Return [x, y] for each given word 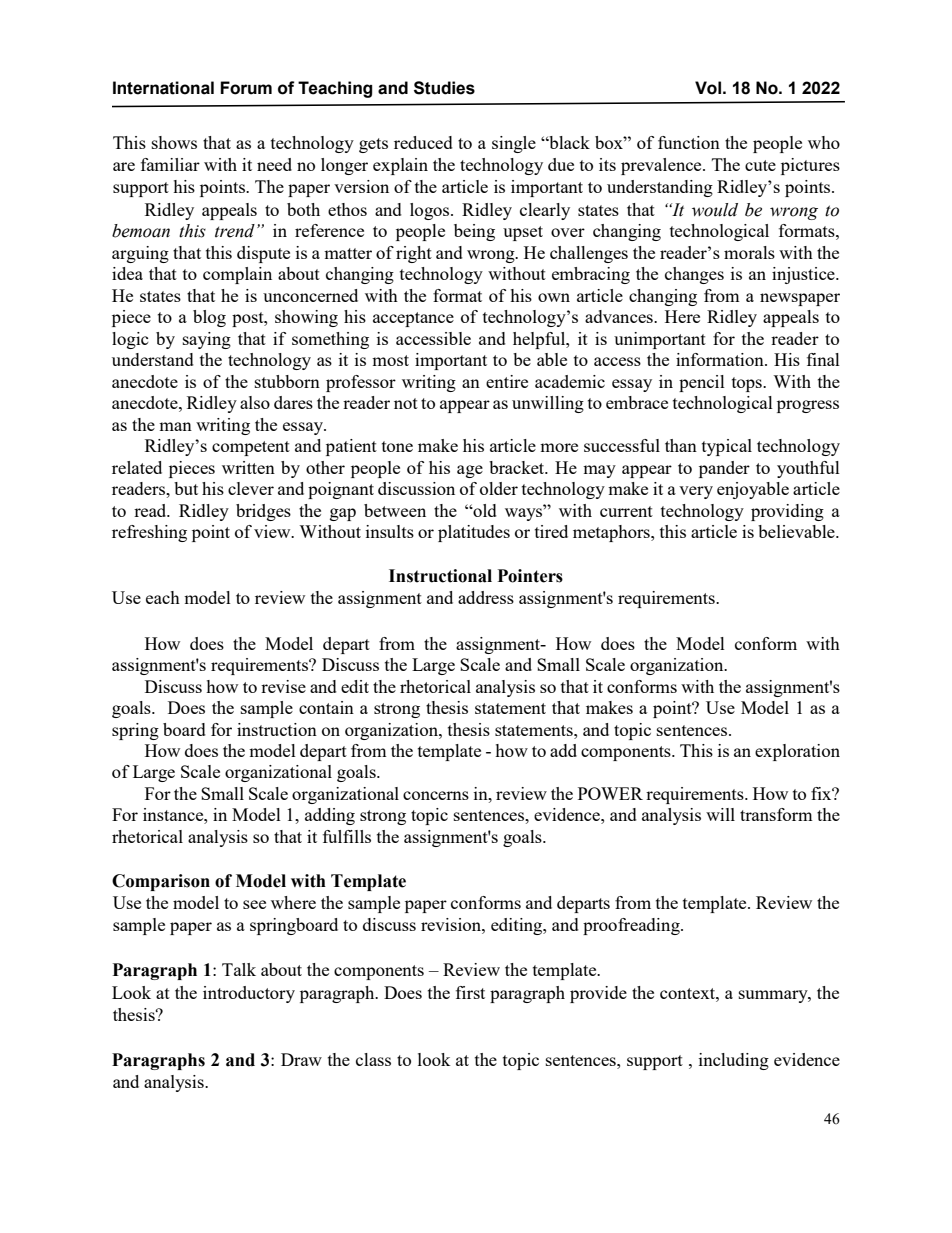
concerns [436, 795]
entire [507, 381]
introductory [249, 994]
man [175, 426]
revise [283, 686]
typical [727, 447]
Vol [708, 88]
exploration [797, 752]
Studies [444, 88]
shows [174, 142]
